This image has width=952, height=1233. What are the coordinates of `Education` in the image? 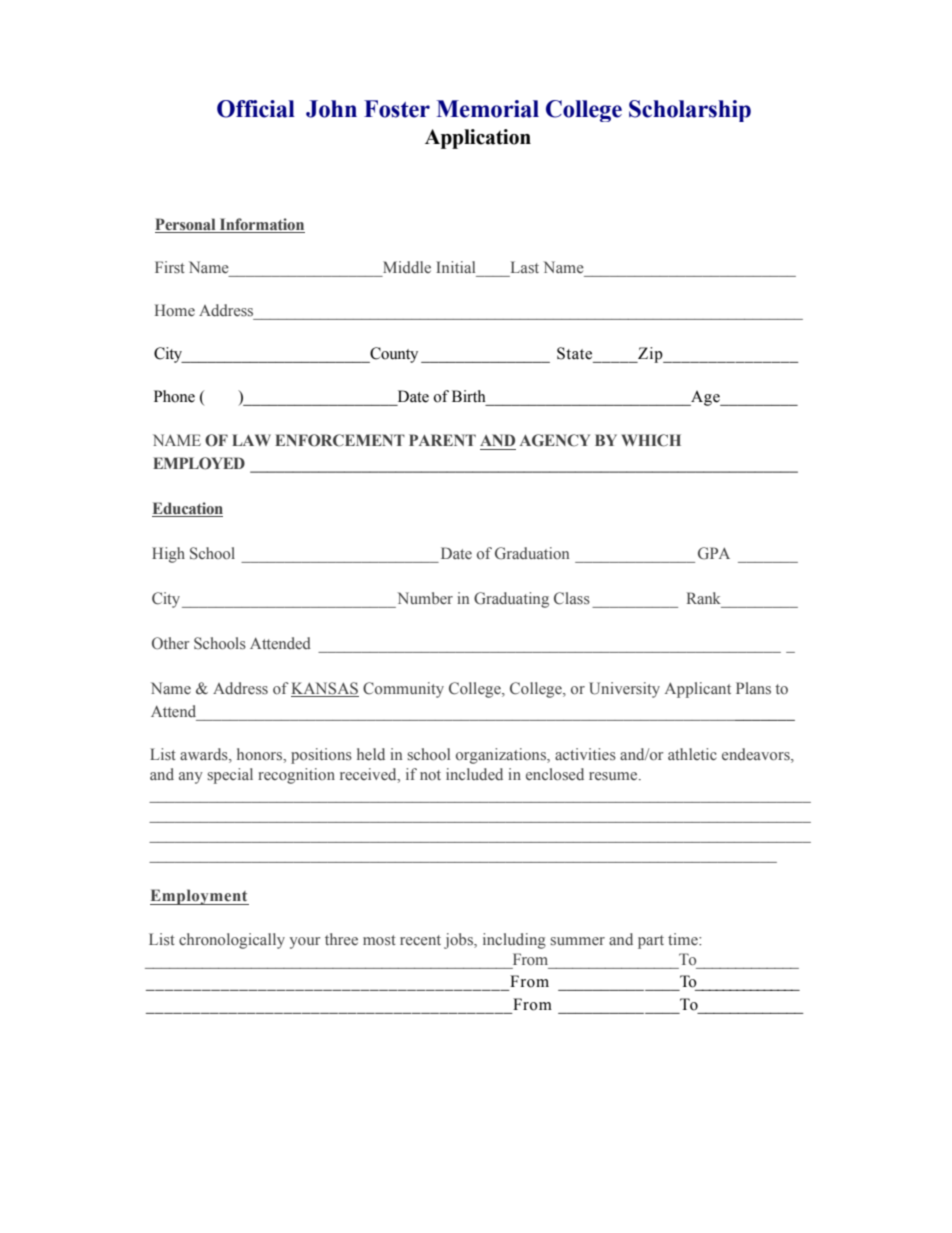 It's located at (187, 509).
